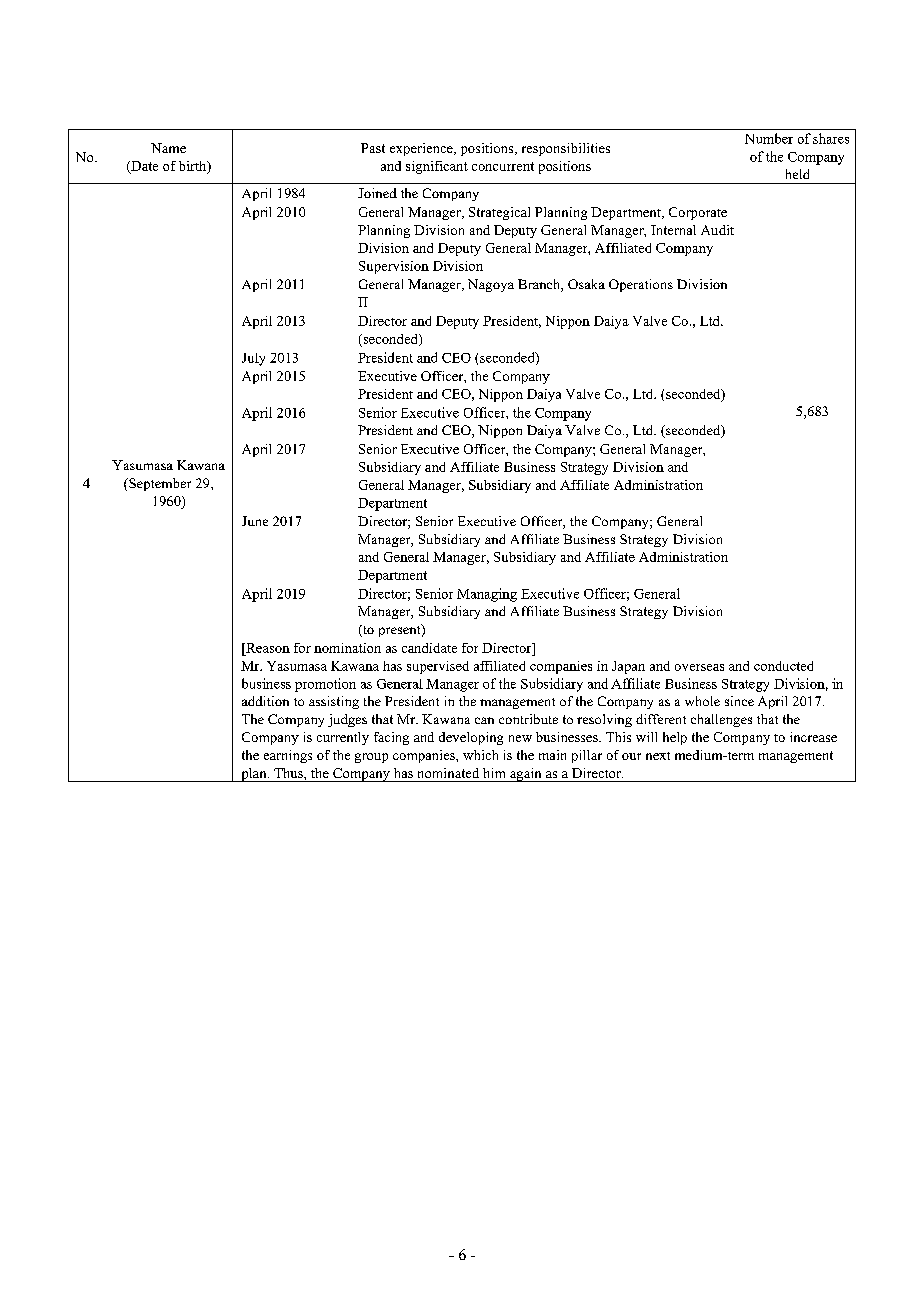 This screenshot has height=1308, width=924. Describe the element at coordinates (159, 484) in the screenshot. I see `September` at that location.
